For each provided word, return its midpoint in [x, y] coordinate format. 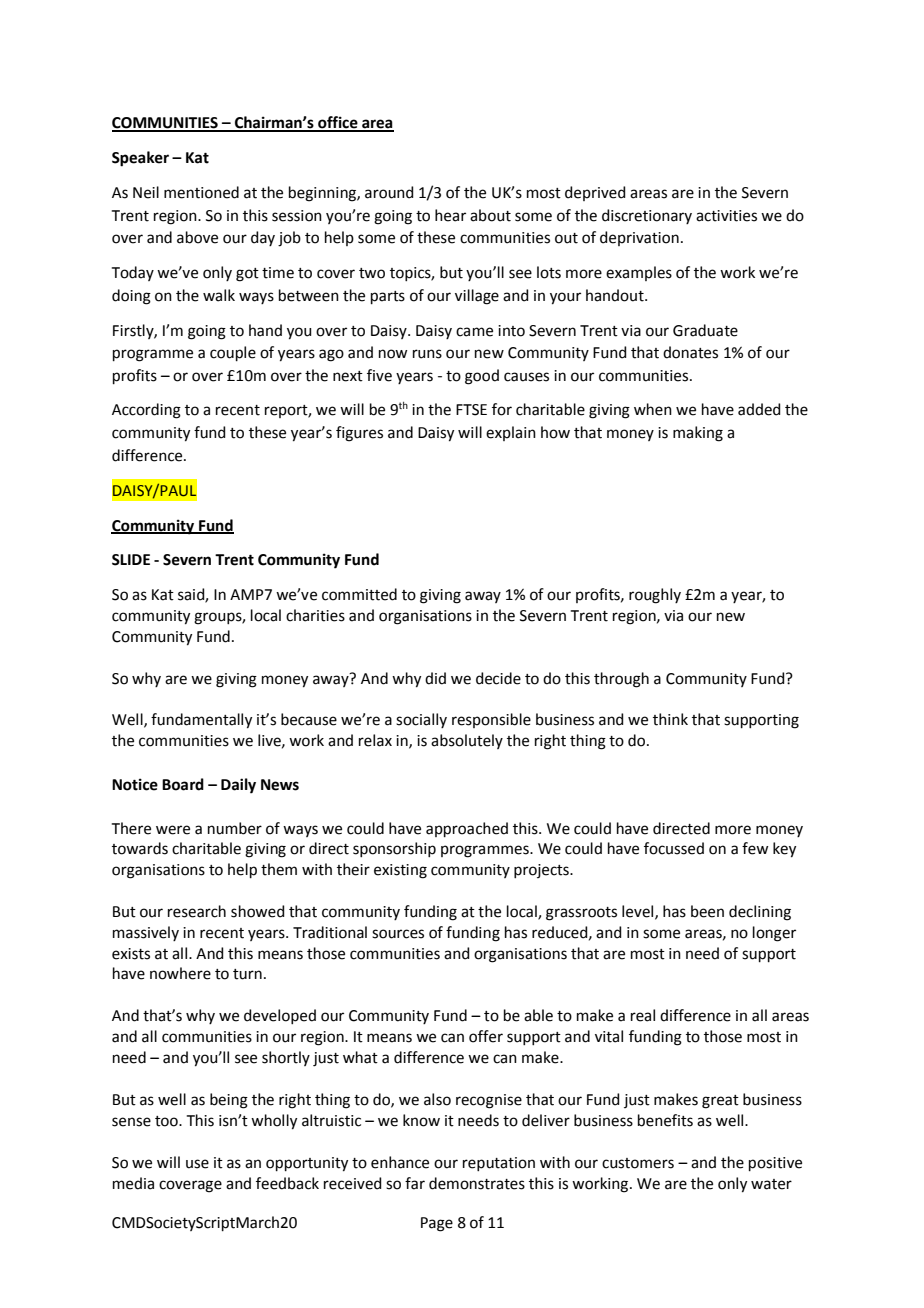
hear [450, 215]
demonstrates [477, 1183]
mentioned [201, 192]
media [133, 1183]
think [670, 719]
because [309, 719]
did [435, 678]
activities [726, 216]
